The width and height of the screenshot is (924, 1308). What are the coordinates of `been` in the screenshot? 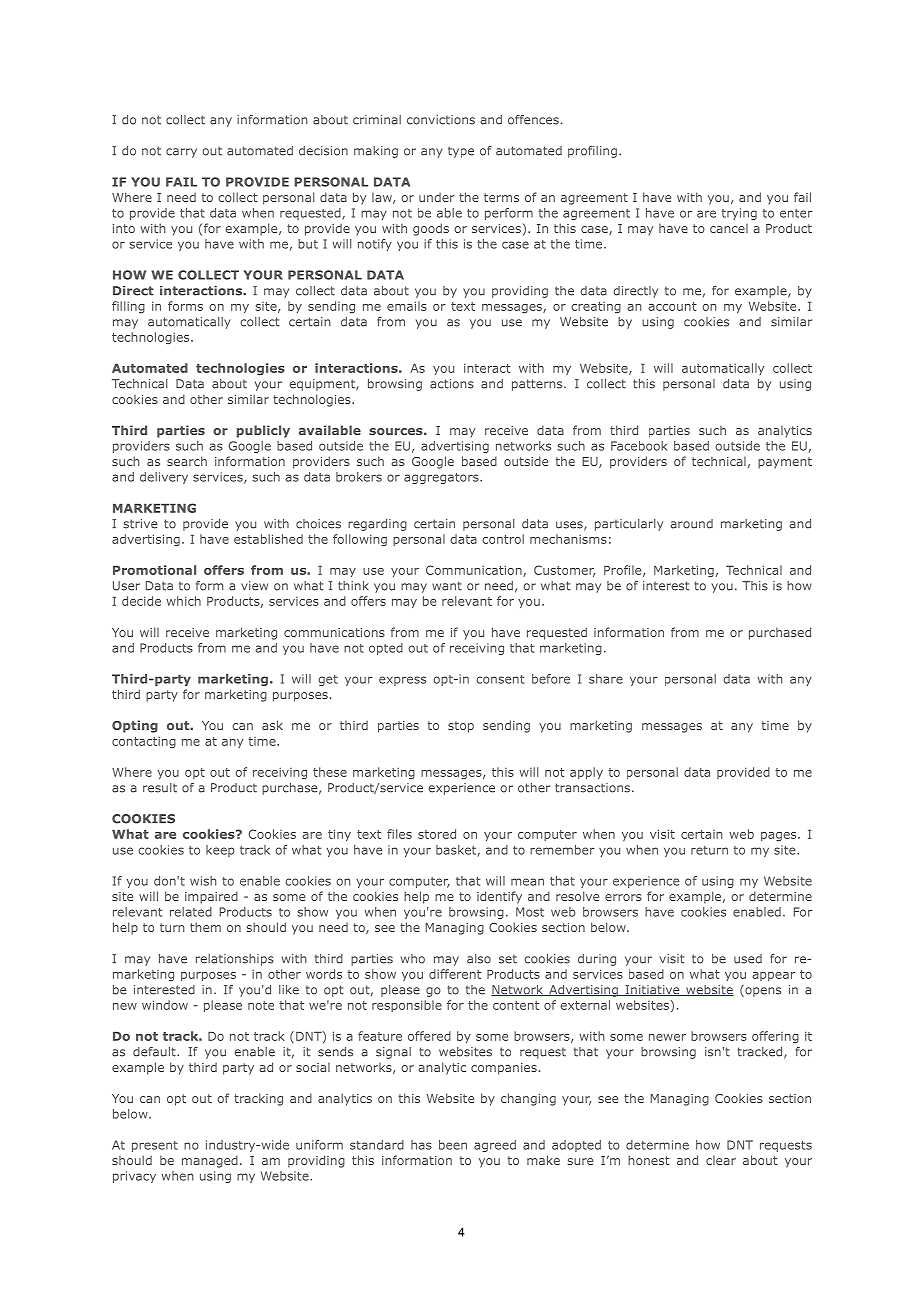 It's located at (453, 1145).
